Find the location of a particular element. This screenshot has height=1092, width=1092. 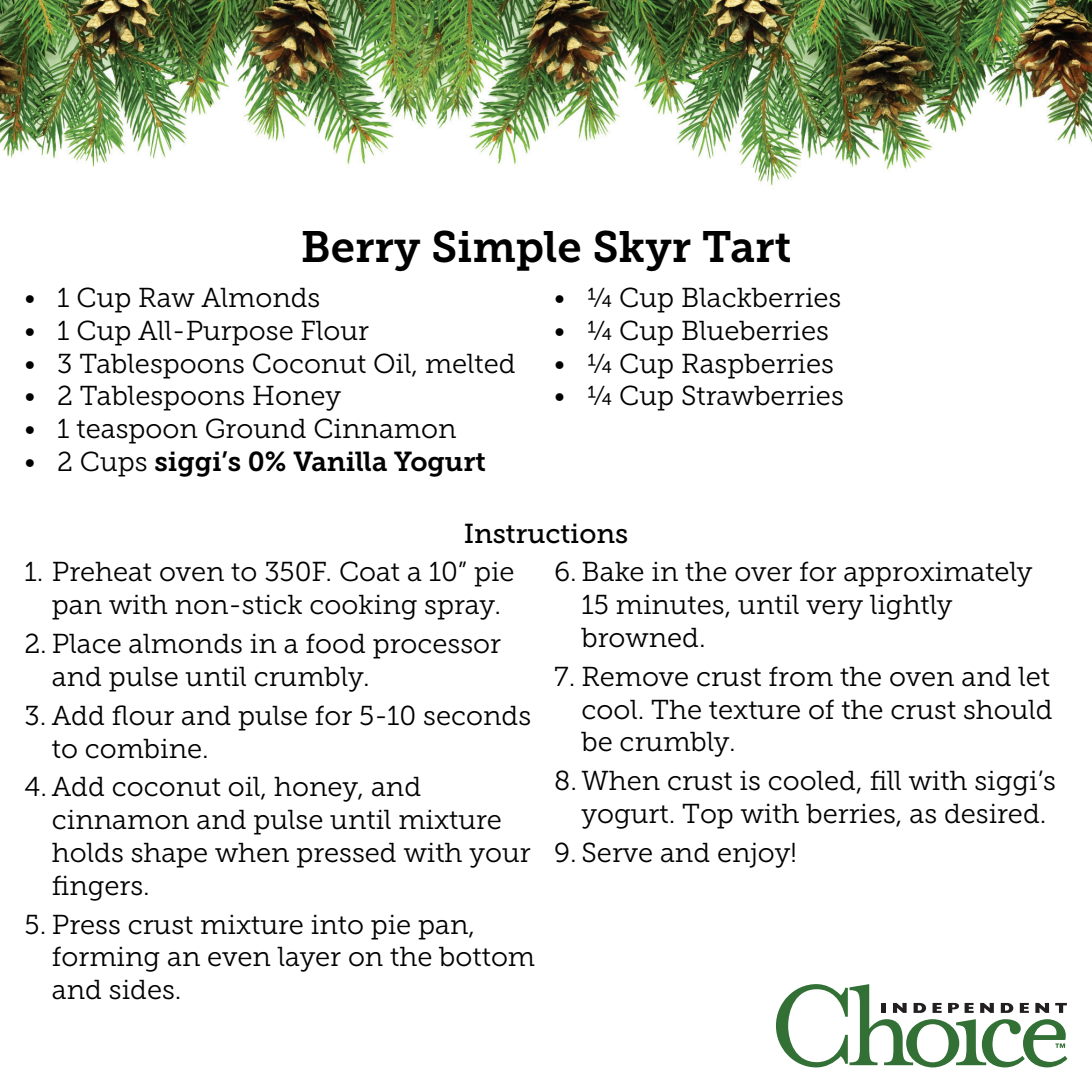

desired is located at coordinates (992, 813).
